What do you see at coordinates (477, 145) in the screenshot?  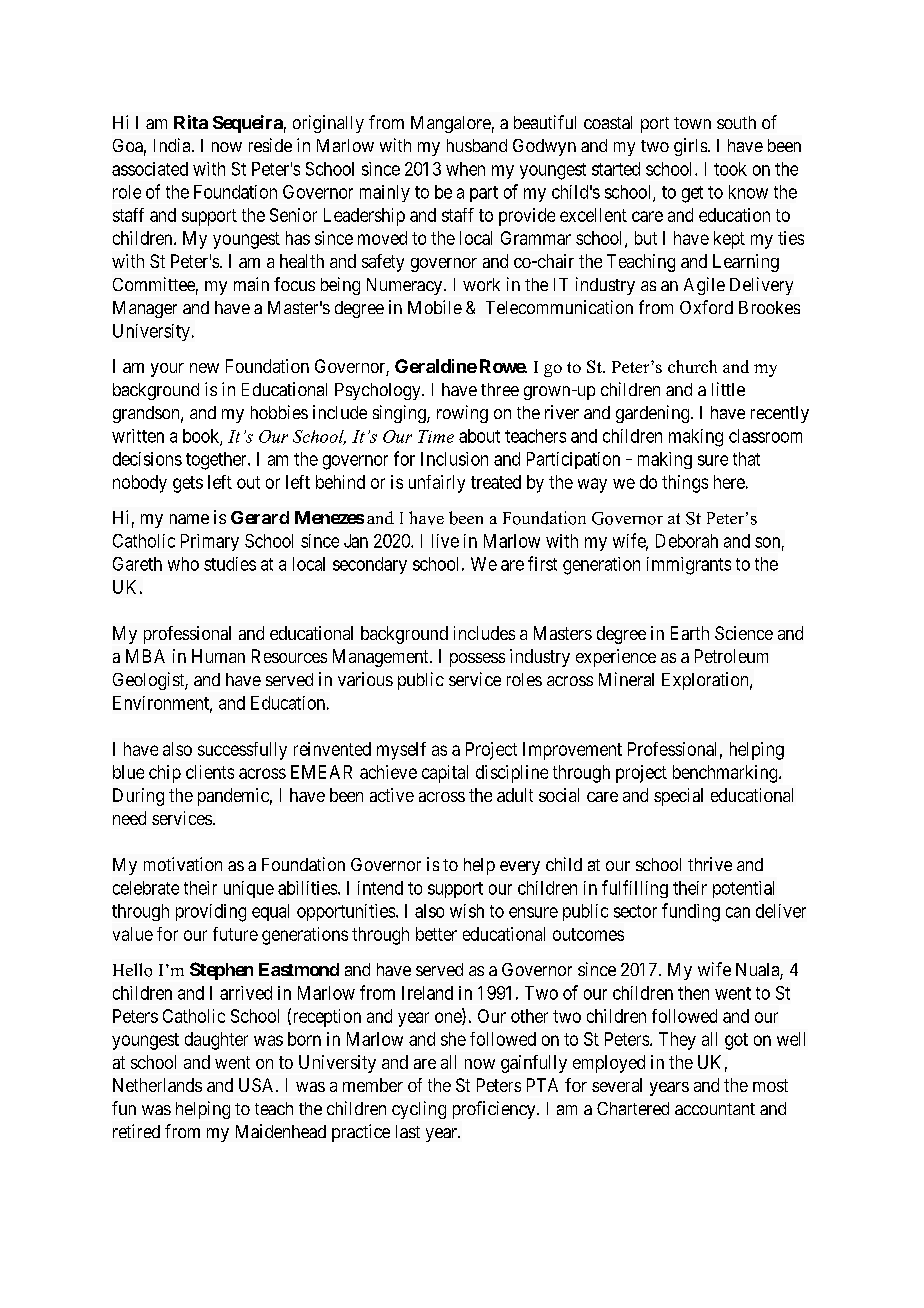 I see `husband` at bounding box center [477, 145].
